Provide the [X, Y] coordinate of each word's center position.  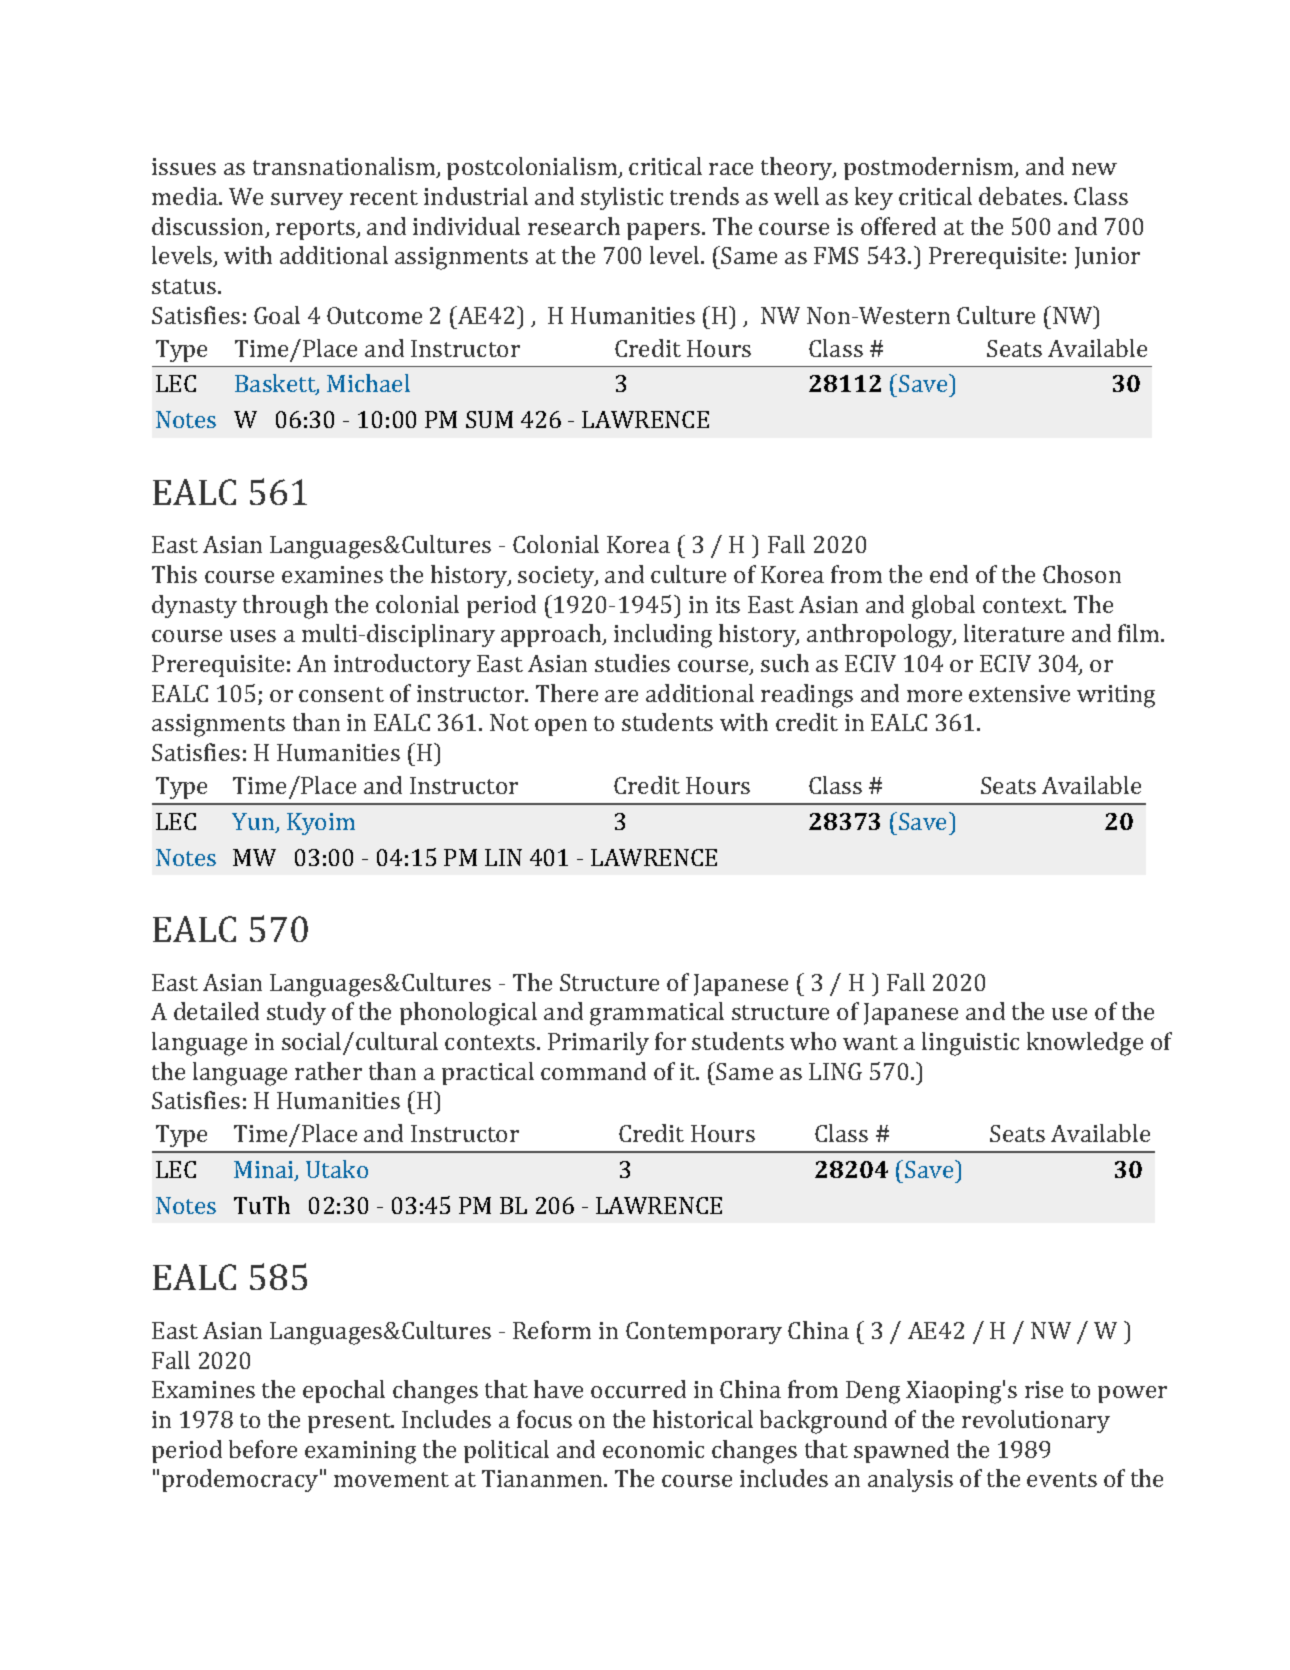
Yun [254, 823]
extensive [1019, 693]
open [561, 727]
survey [307, 201]
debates [1020, 196]
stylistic [622, 198]
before [263, 1449]
